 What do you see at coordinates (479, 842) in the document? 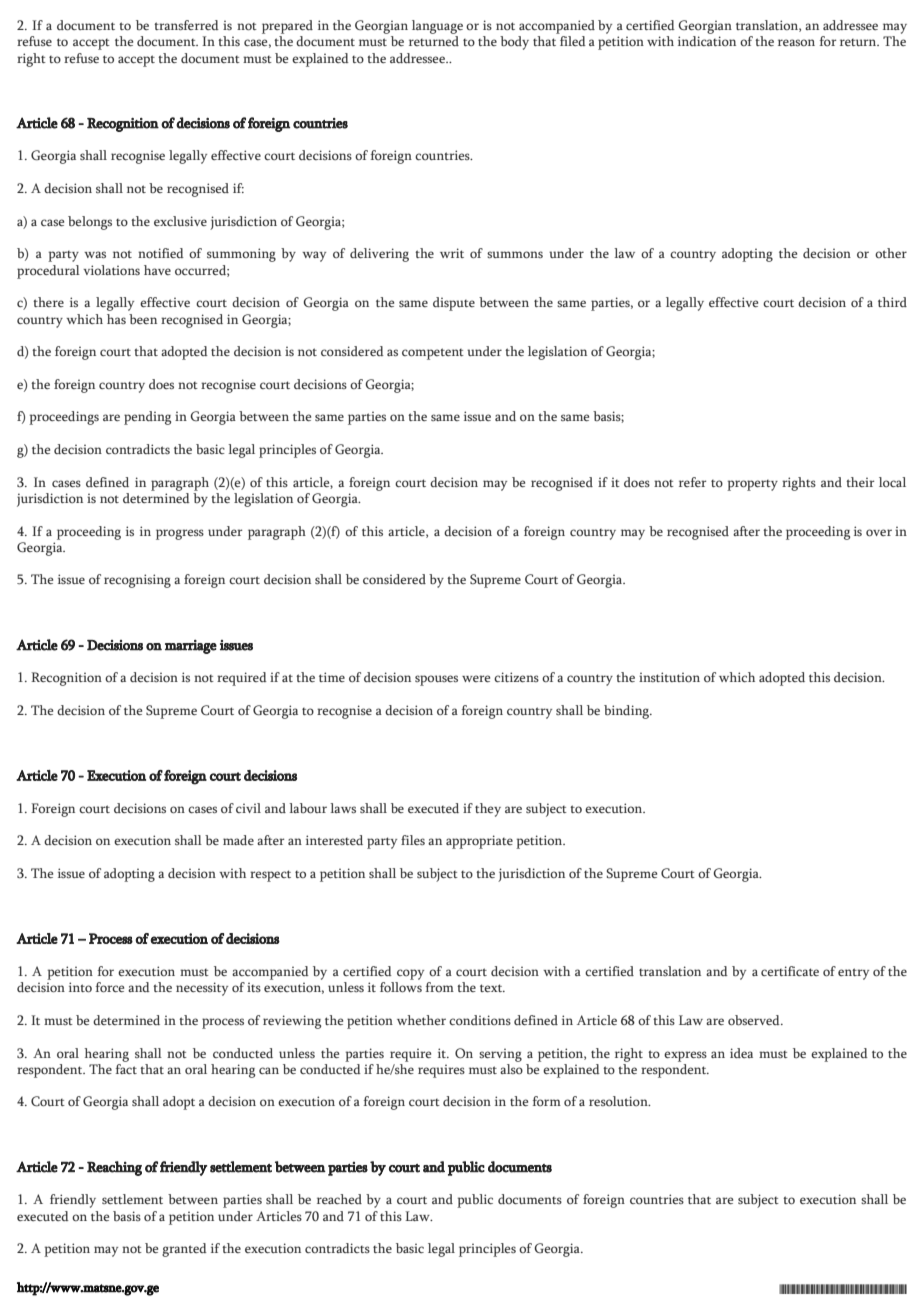
I see `appropriate` at bounding box center [479, 842].
